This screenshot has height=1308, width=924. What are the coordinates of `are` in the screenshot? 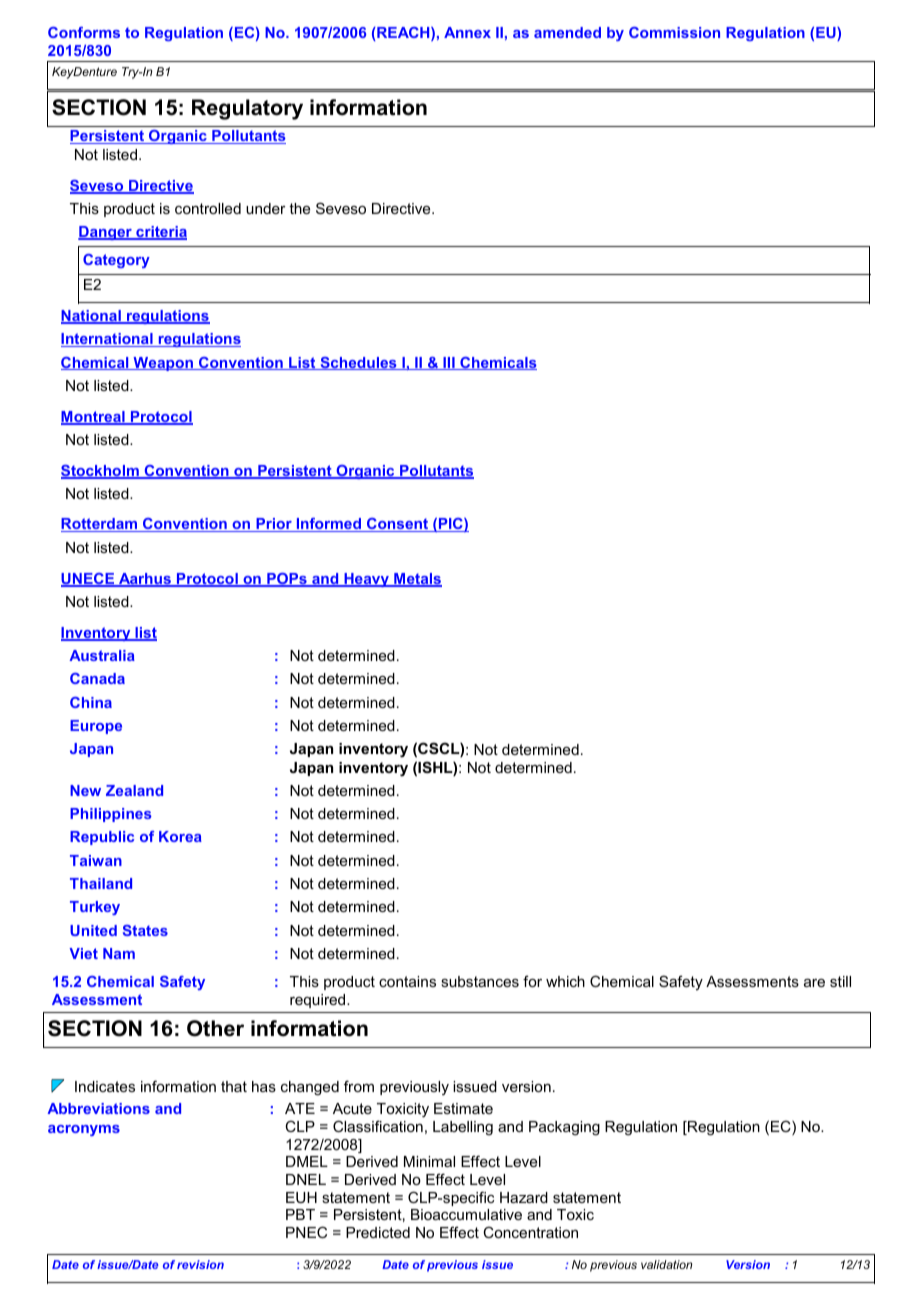 It's located at (814, 983).
